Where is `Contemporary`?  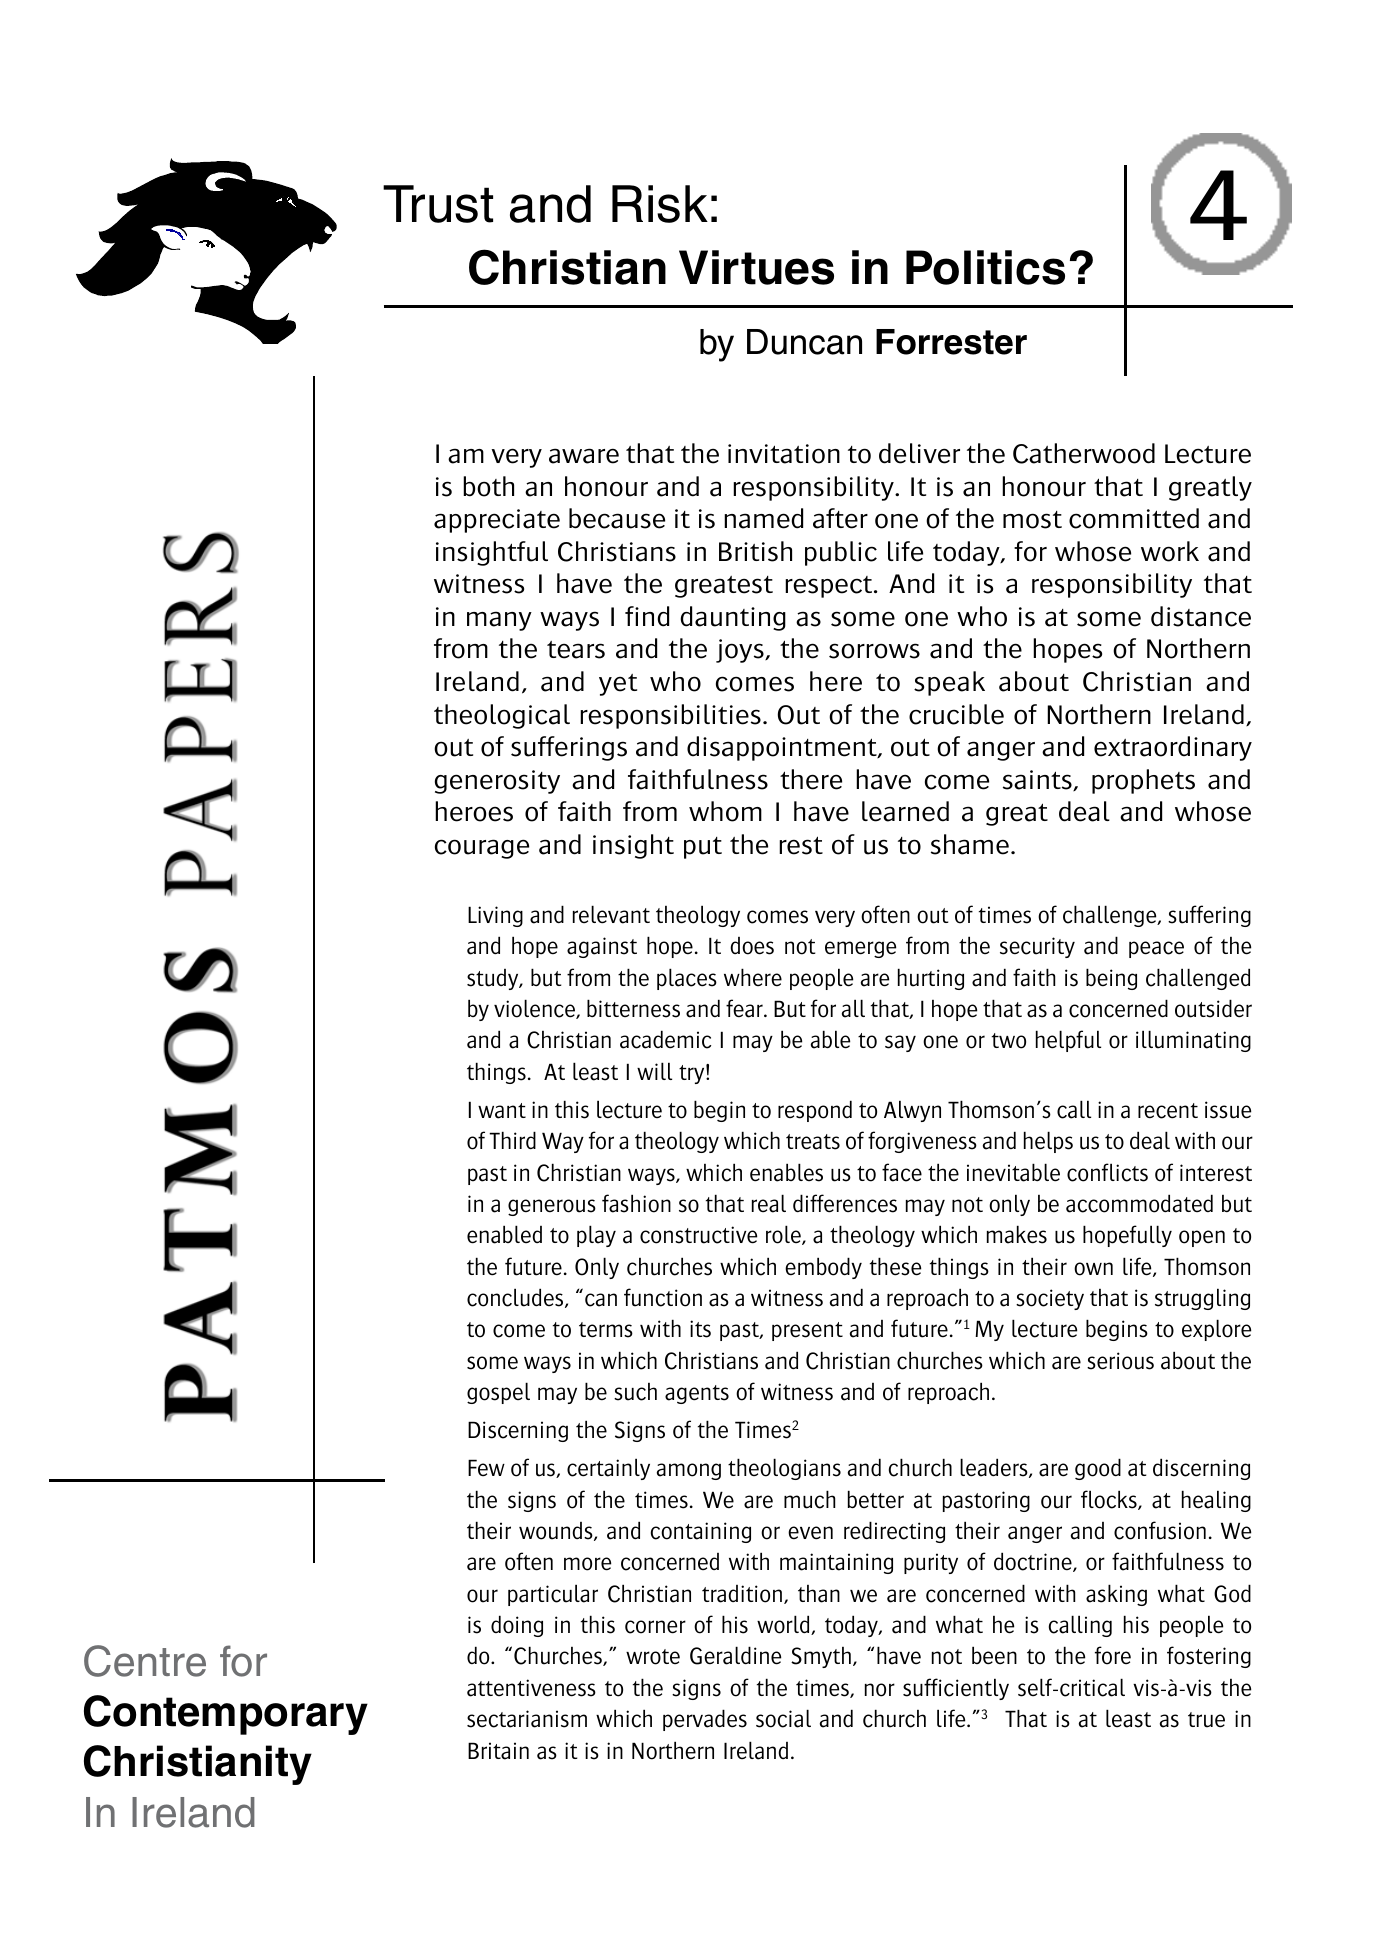 Contemporary is located at coordinates (226, 1715).
